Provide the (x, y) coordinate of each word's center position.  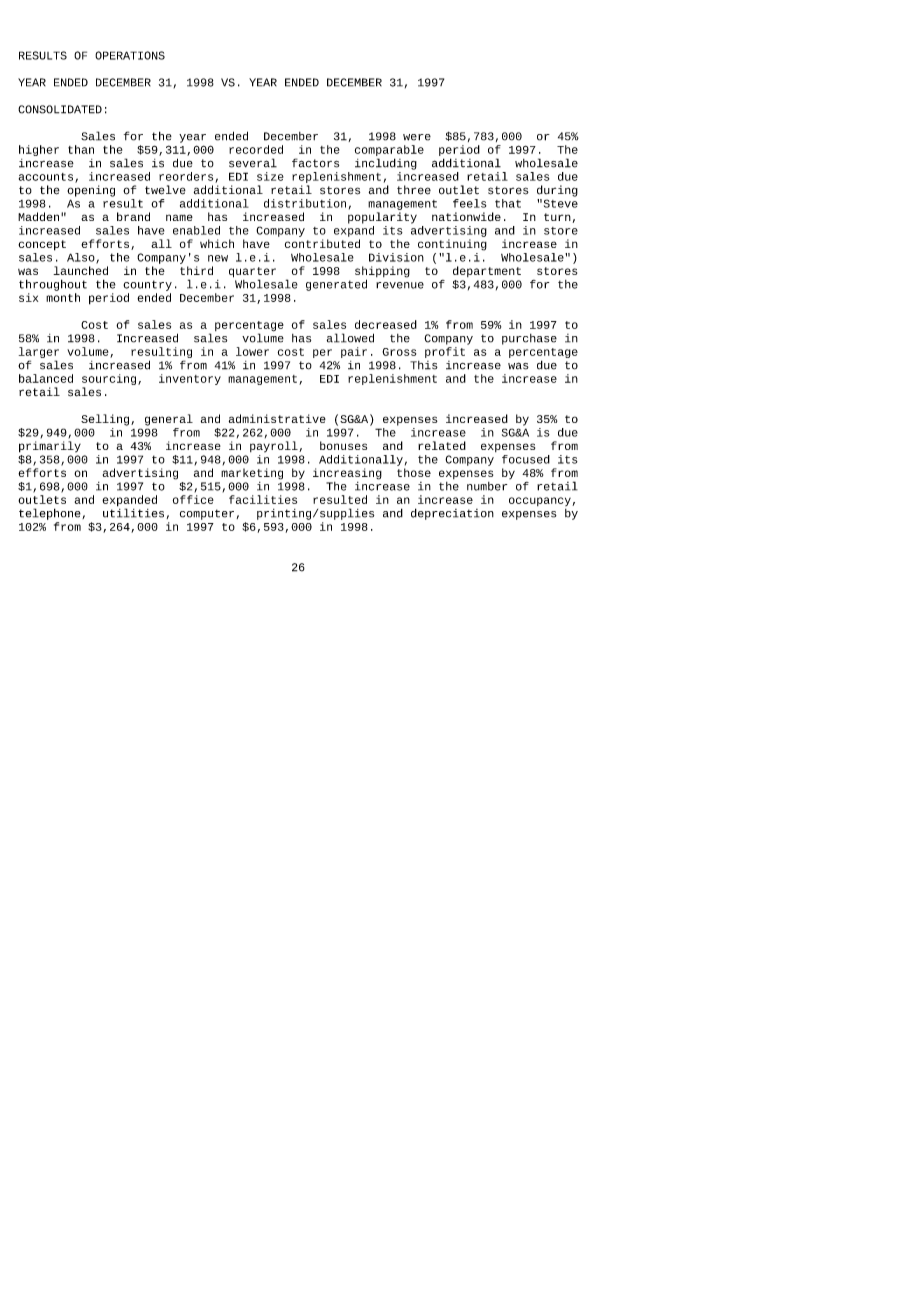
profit (445, 352)
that (508, 203)
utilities (133, 512)
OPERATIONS (130, 55)
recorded (256, 149)
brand (133, 216)
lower (252, 351)
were (417, 137)
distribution (305, 203)
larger (39, 354)
